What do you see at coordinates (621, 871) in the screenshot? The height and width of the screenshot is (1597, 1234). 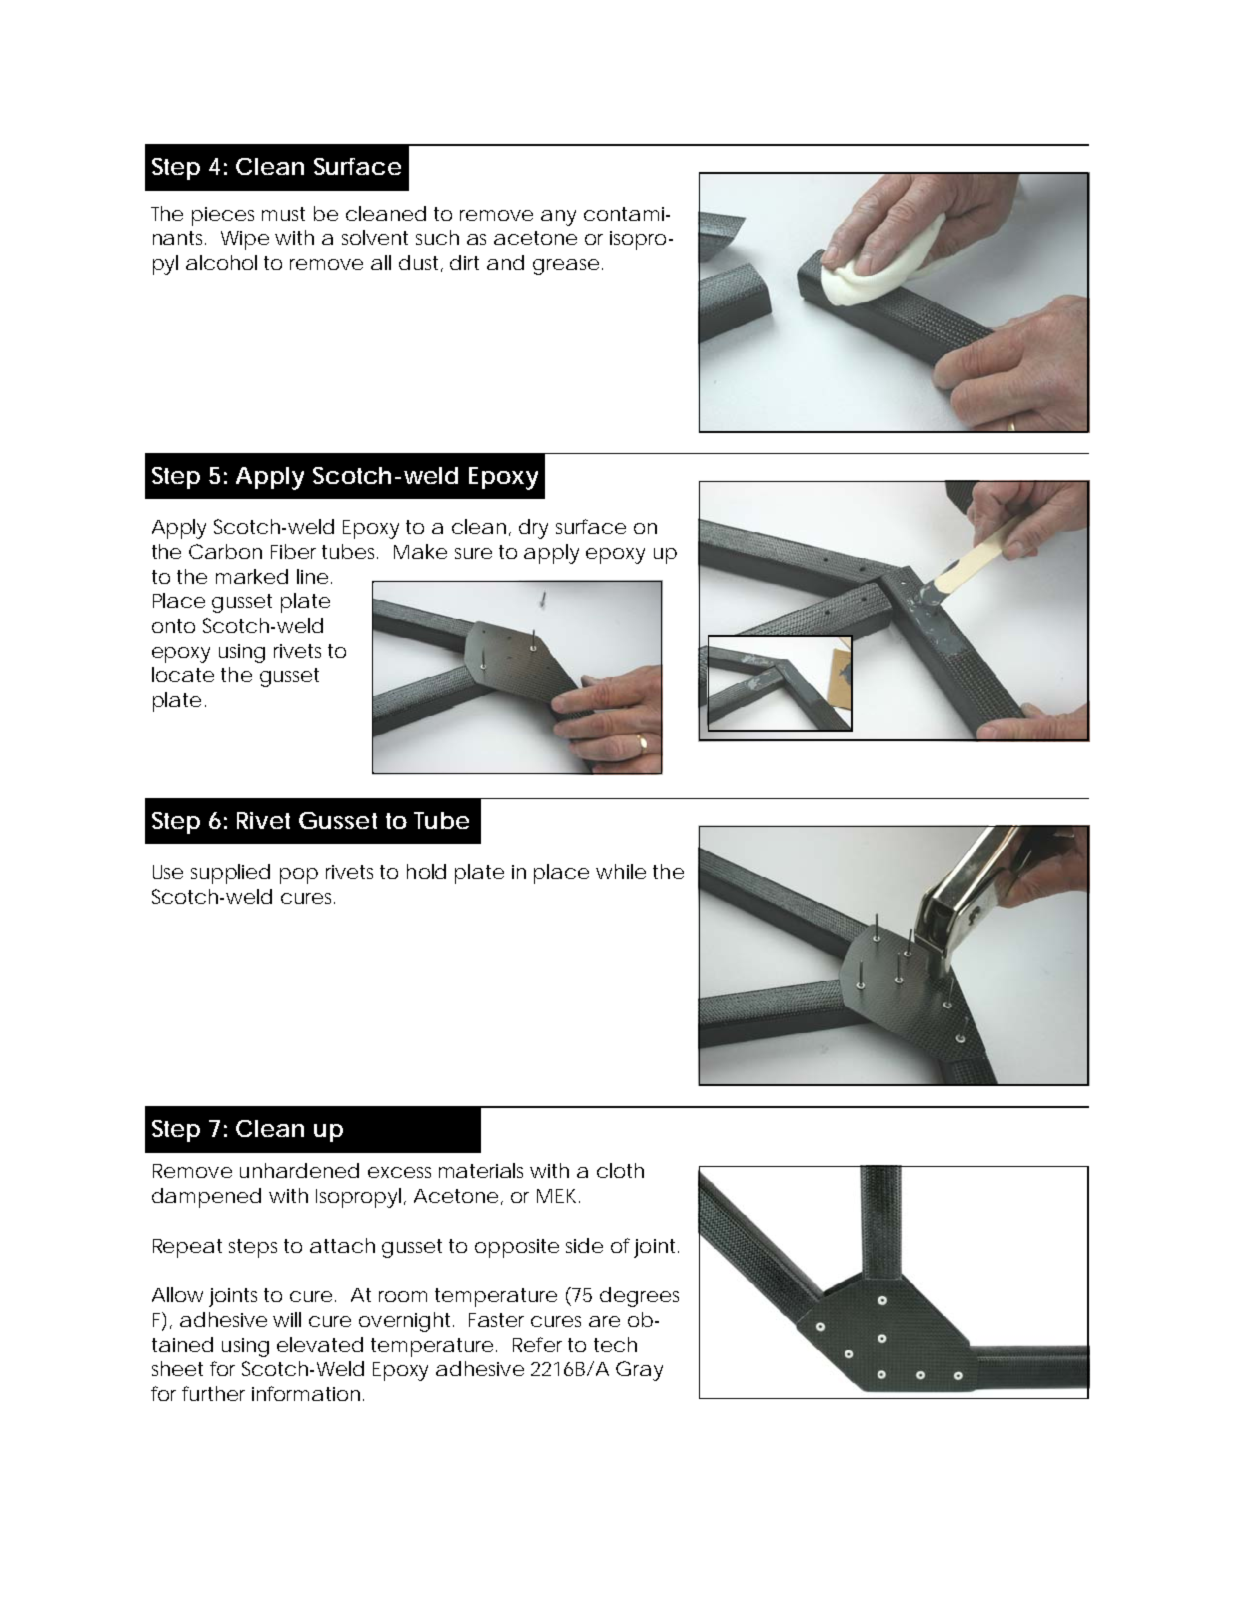 I see `while` at bounding box center [621, 871].
